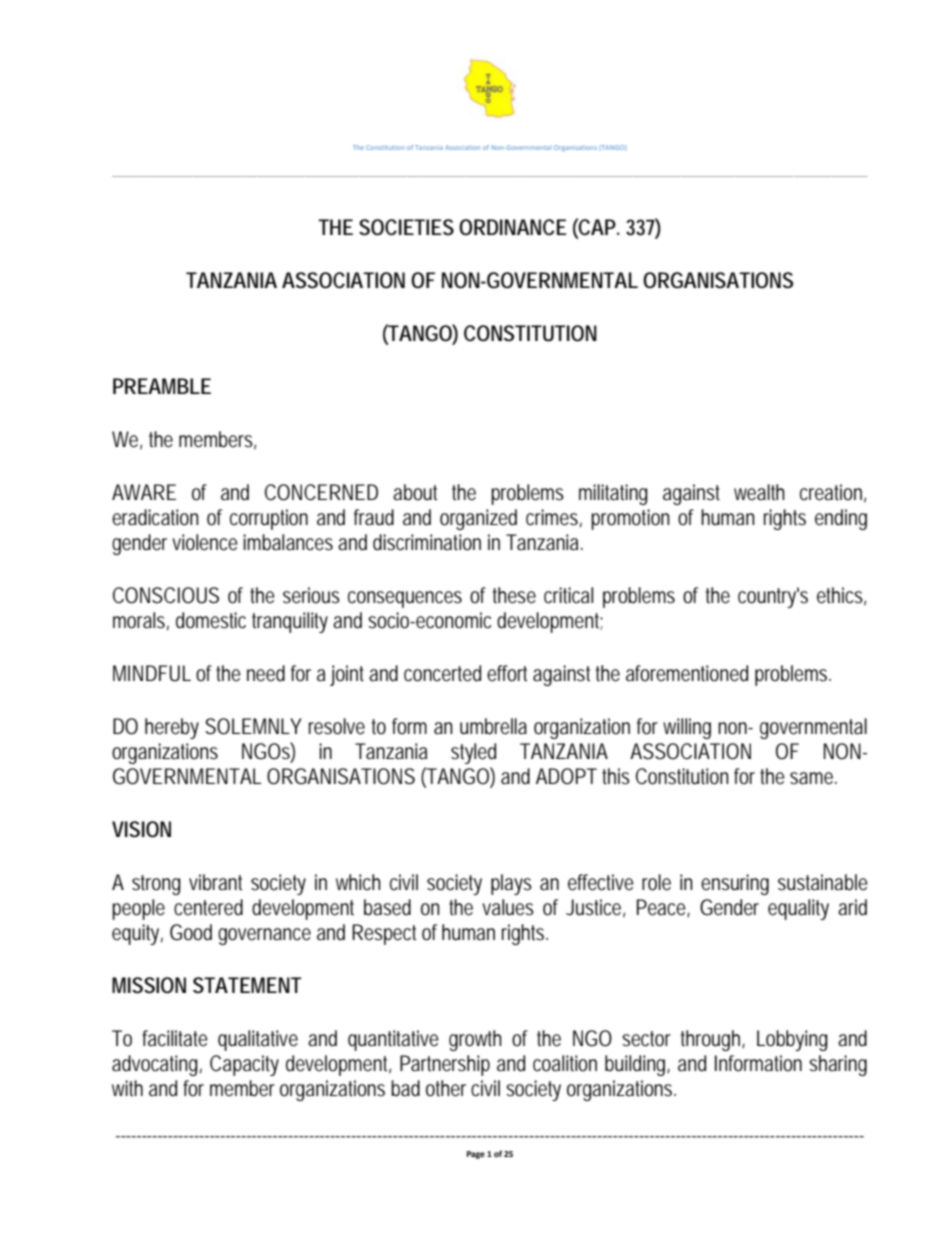 This image has width=952, height=1233. Describe the element at coordinates (208, 907) in the image. I see `centered` at that location.
